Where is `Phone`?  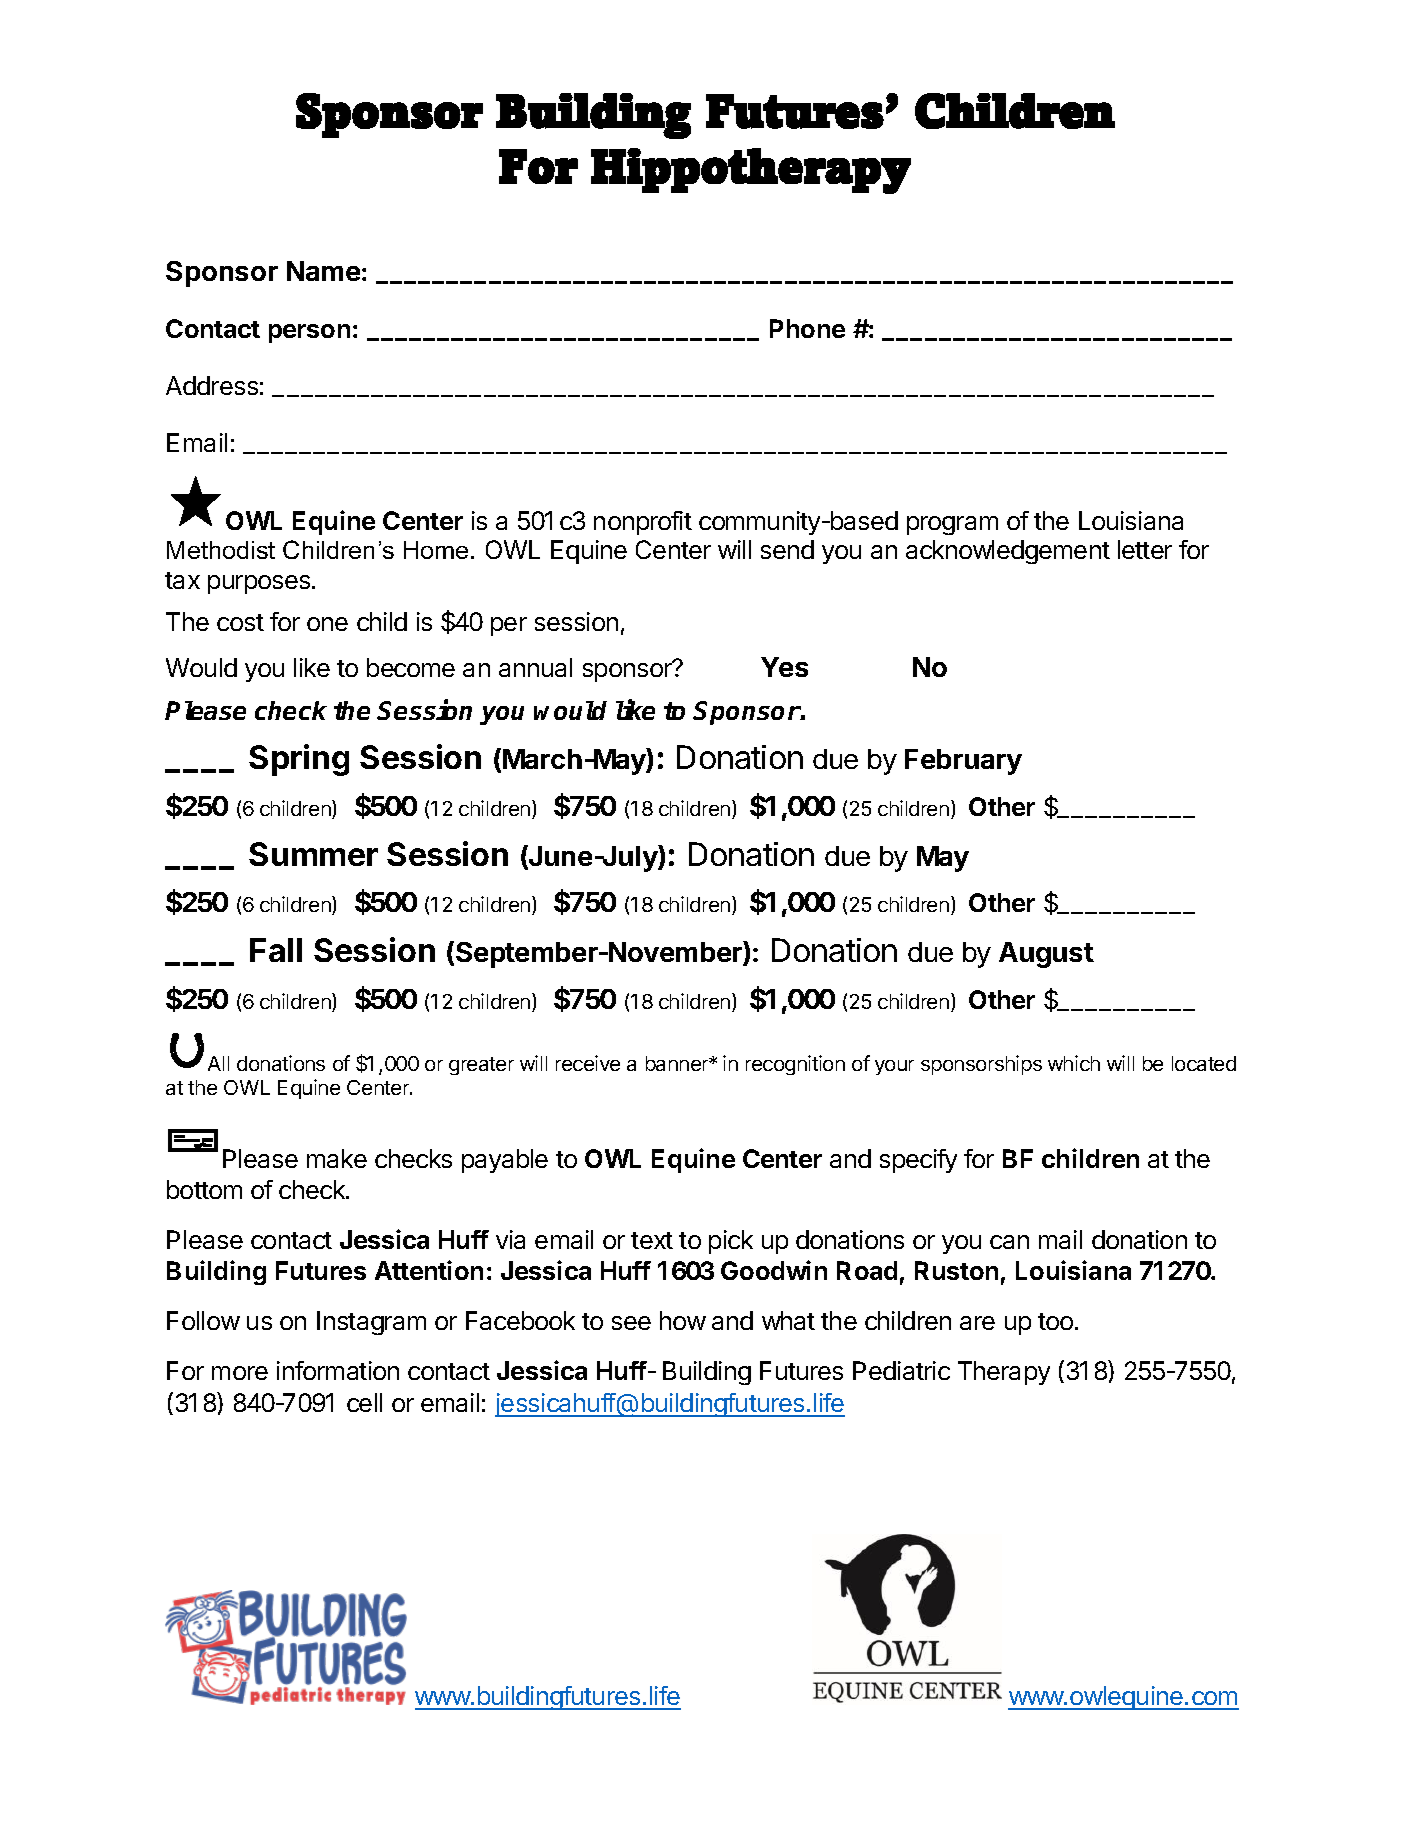
Phone is located at coordinates (807, 328).
